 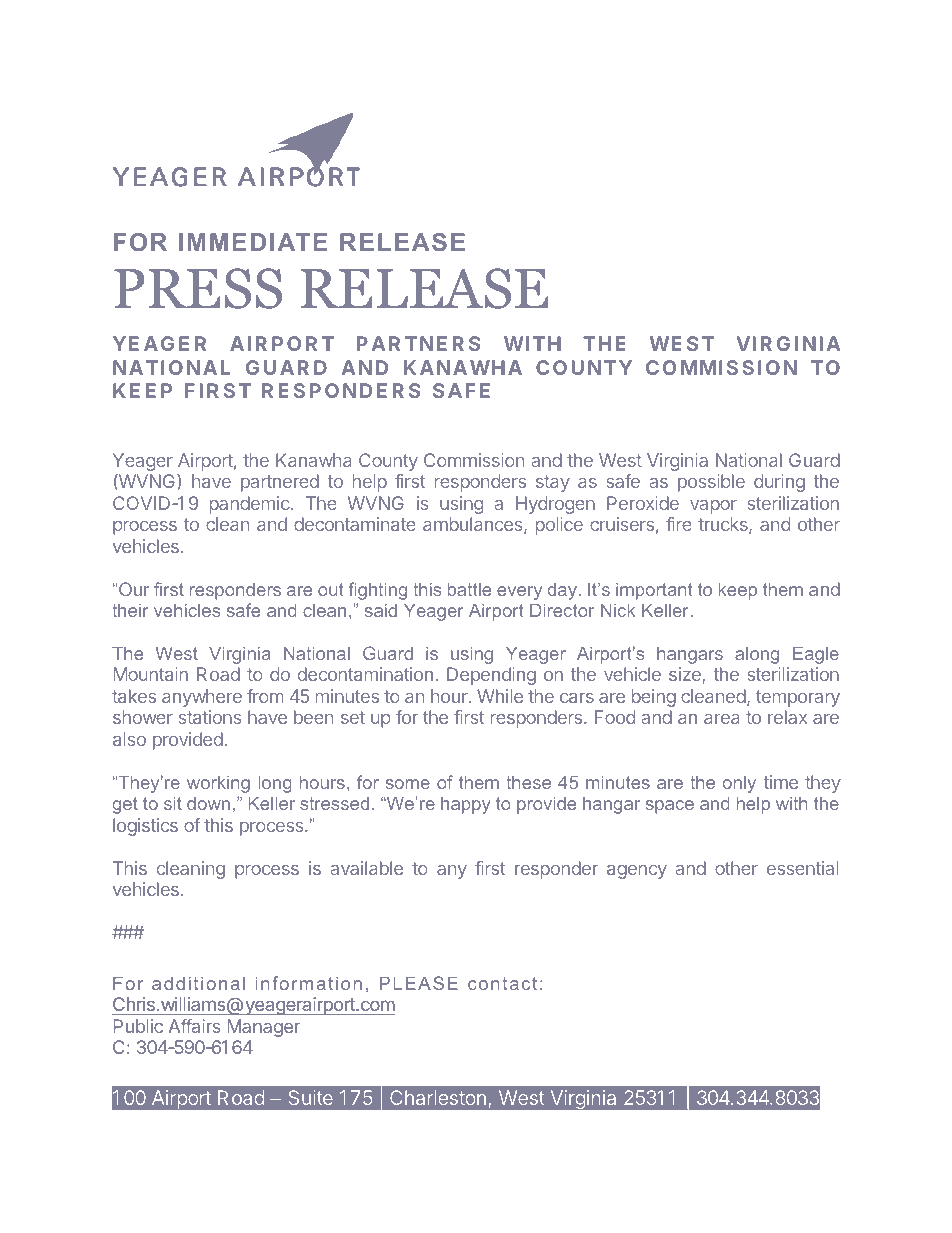 What do you see at coordinates (145, 827) in the screenshot?
I see `logistics` at bounding box center [145, 827].
